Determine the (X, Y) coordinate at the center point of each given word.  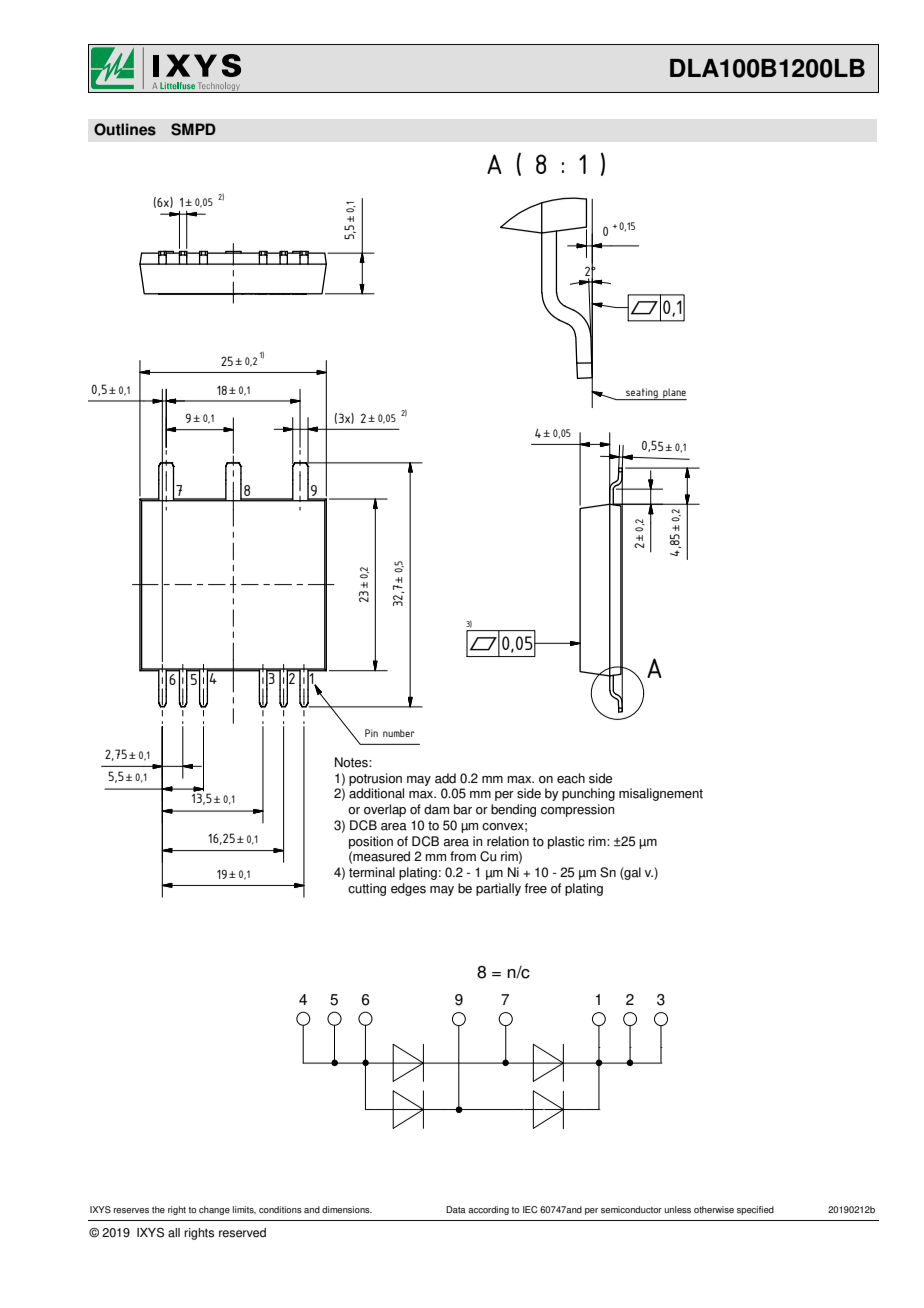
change (214, 1210)
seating (642, 394)
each (571, 778)
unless (678, 1209)
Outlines (125, 129)
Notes (352, 762)
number (399, 733)
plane (674, 394)
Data (456, 1209)
